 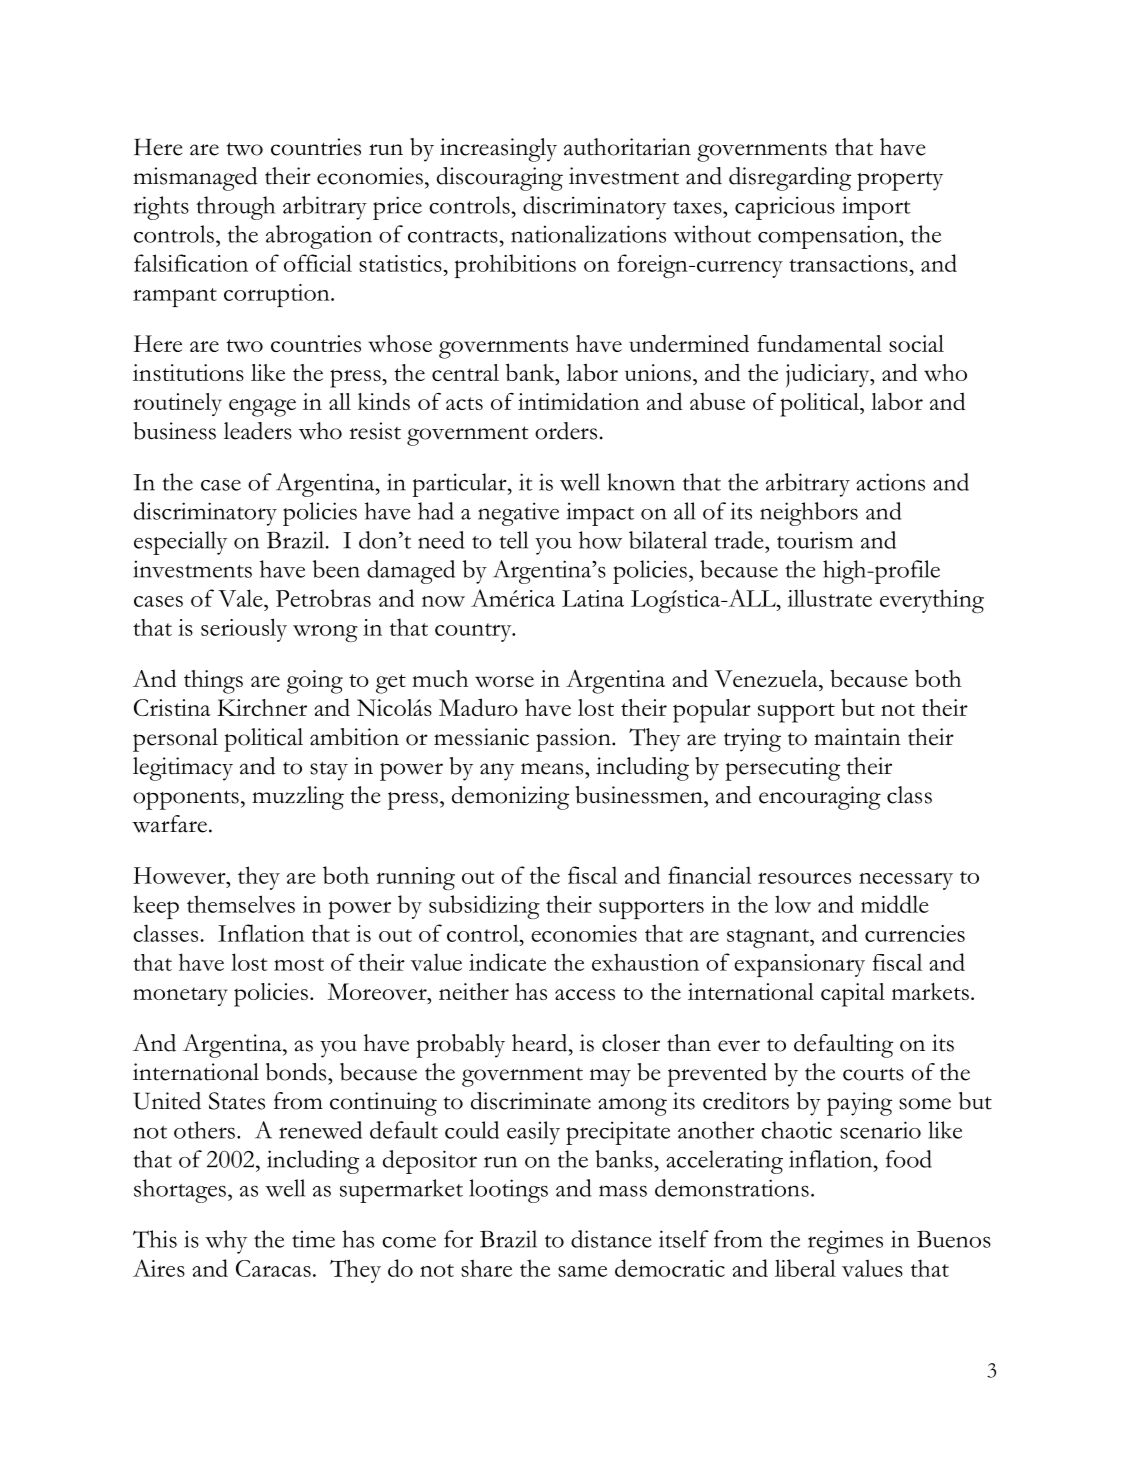 I want to click on why, so click(x=226, y=1242).
